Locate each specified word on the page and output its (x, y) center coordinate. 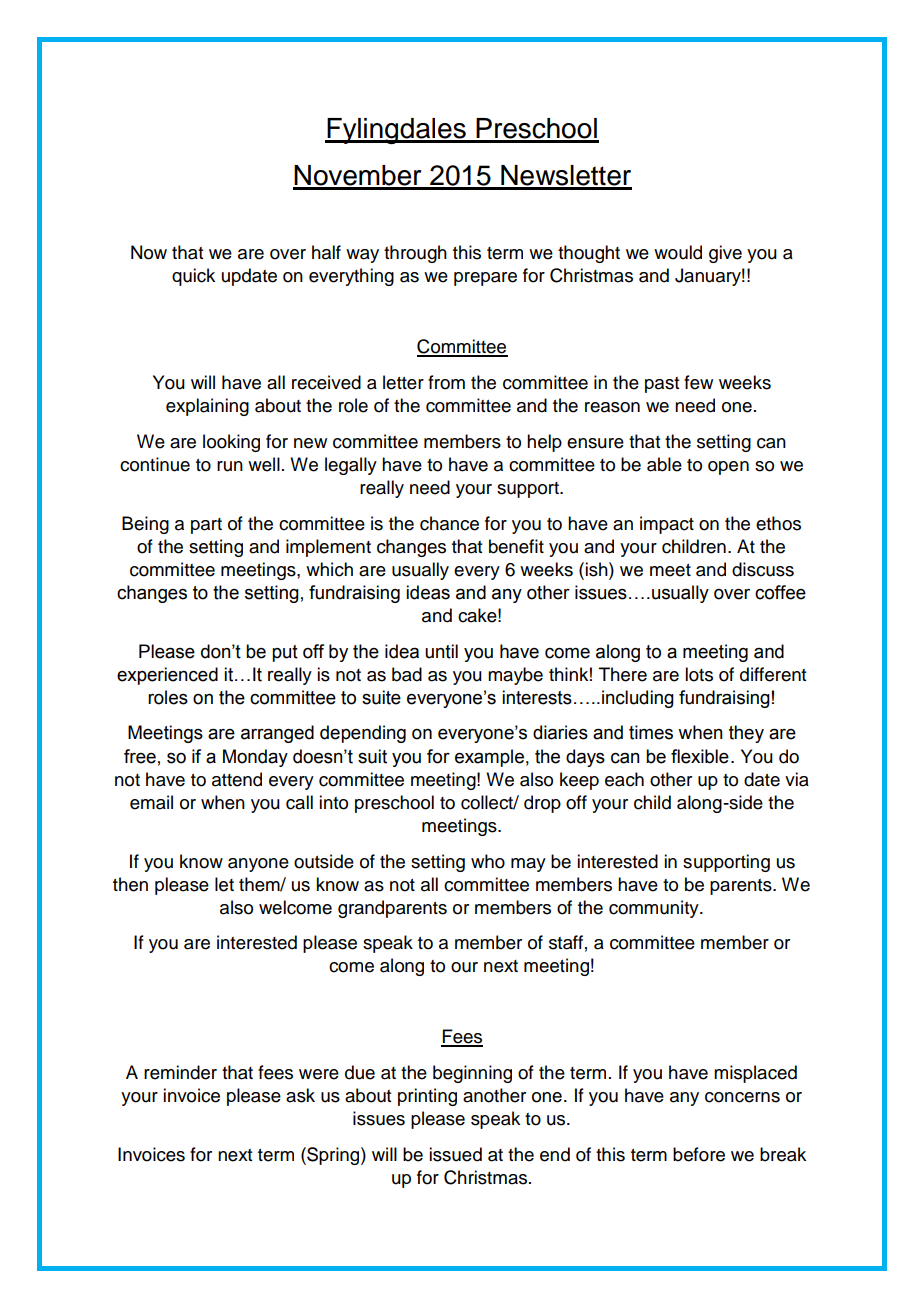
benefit (516, 546)
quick (193, 277)
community (655, 909)
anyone (258, 865)
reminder (180, 1072)
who (488, 861)
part (206, 526)
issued (455, 1154)
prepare (485, 279)
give (725, 254)
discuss (763, 569)
